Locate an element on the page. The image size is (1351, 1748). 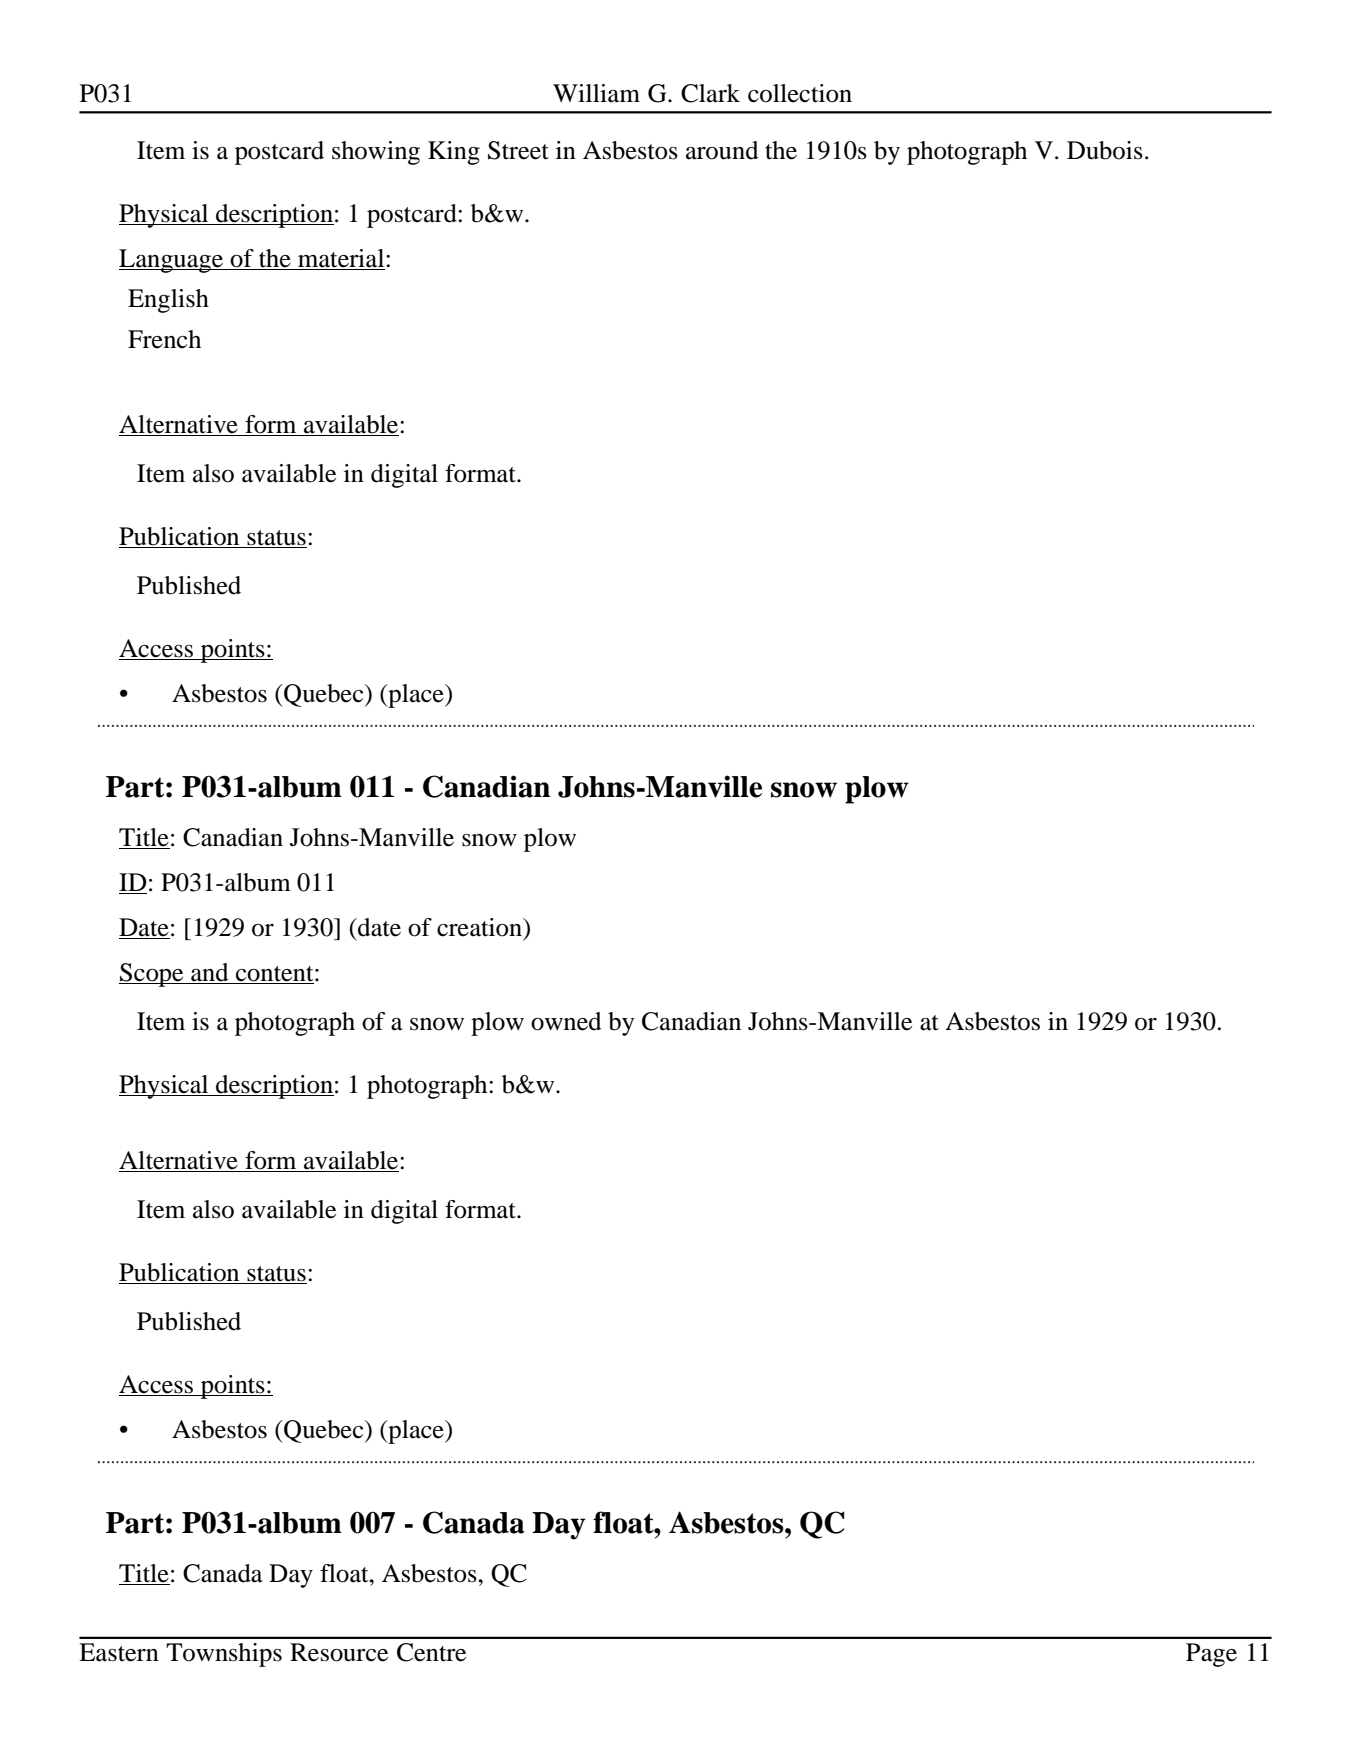
showing is located at coordinates (376, 153).
